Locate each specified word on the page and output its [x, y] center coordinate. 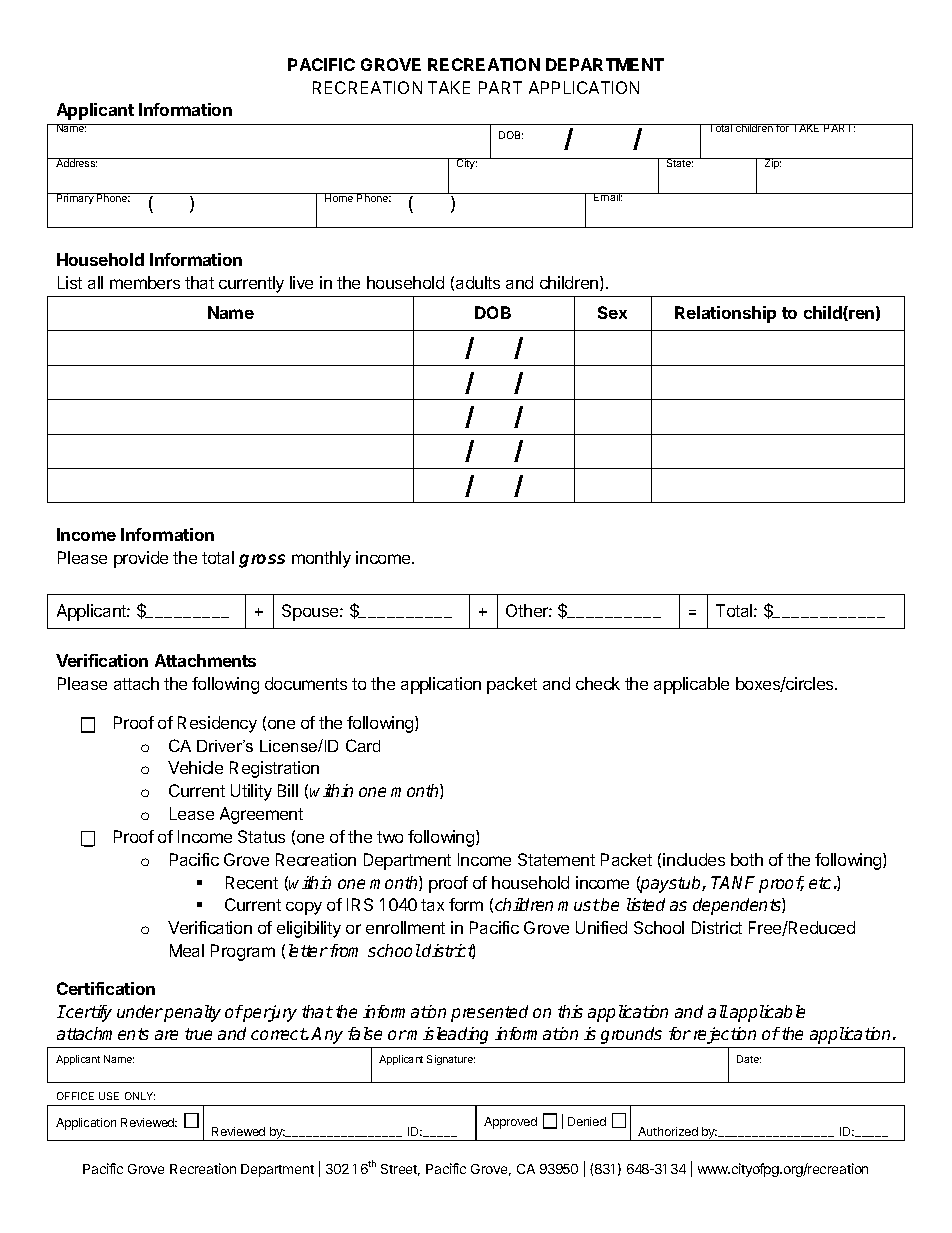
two [390, 837]
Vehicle [195, 767]
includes [694, 859]
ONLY [140, 1096]
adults [478, 282]
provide [141, 559]
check [598, 683]
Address [76, 162]
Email [607, 197]
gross [262, 561]
